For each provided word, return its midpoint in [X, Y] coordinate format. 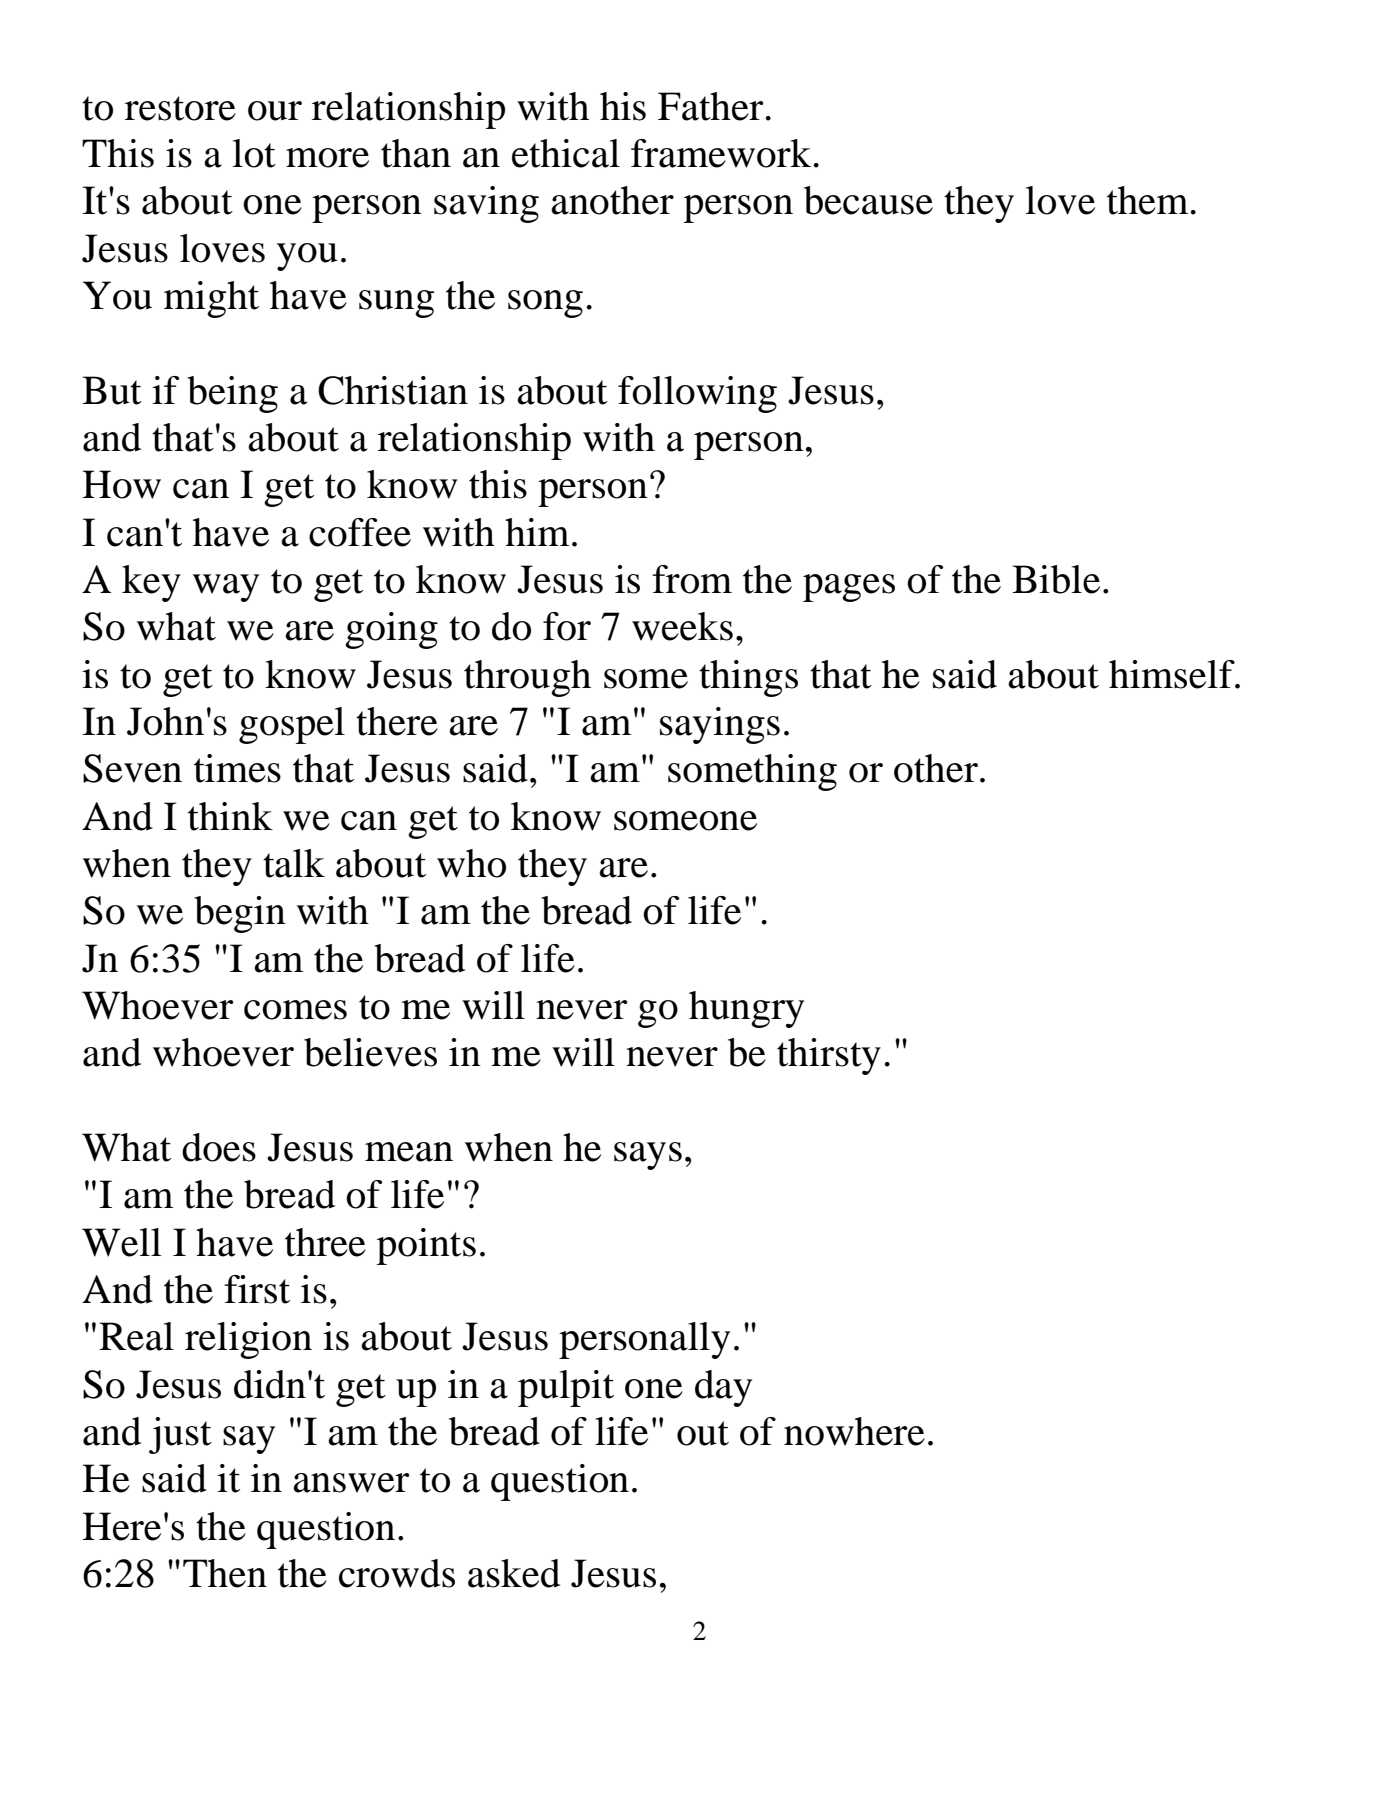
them [1149, 200]
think [230, 816]
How [121, 484]
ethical [566, 153]
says [648, 1156]
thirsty [829, 1056]
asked [514, 1573]
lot [254, 153]
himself [1173, 674]
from [692, 579]
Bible [1056, 579]
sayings [720, 725]
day [723, 1388]
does [219, 1147]
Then [225, 1573]
